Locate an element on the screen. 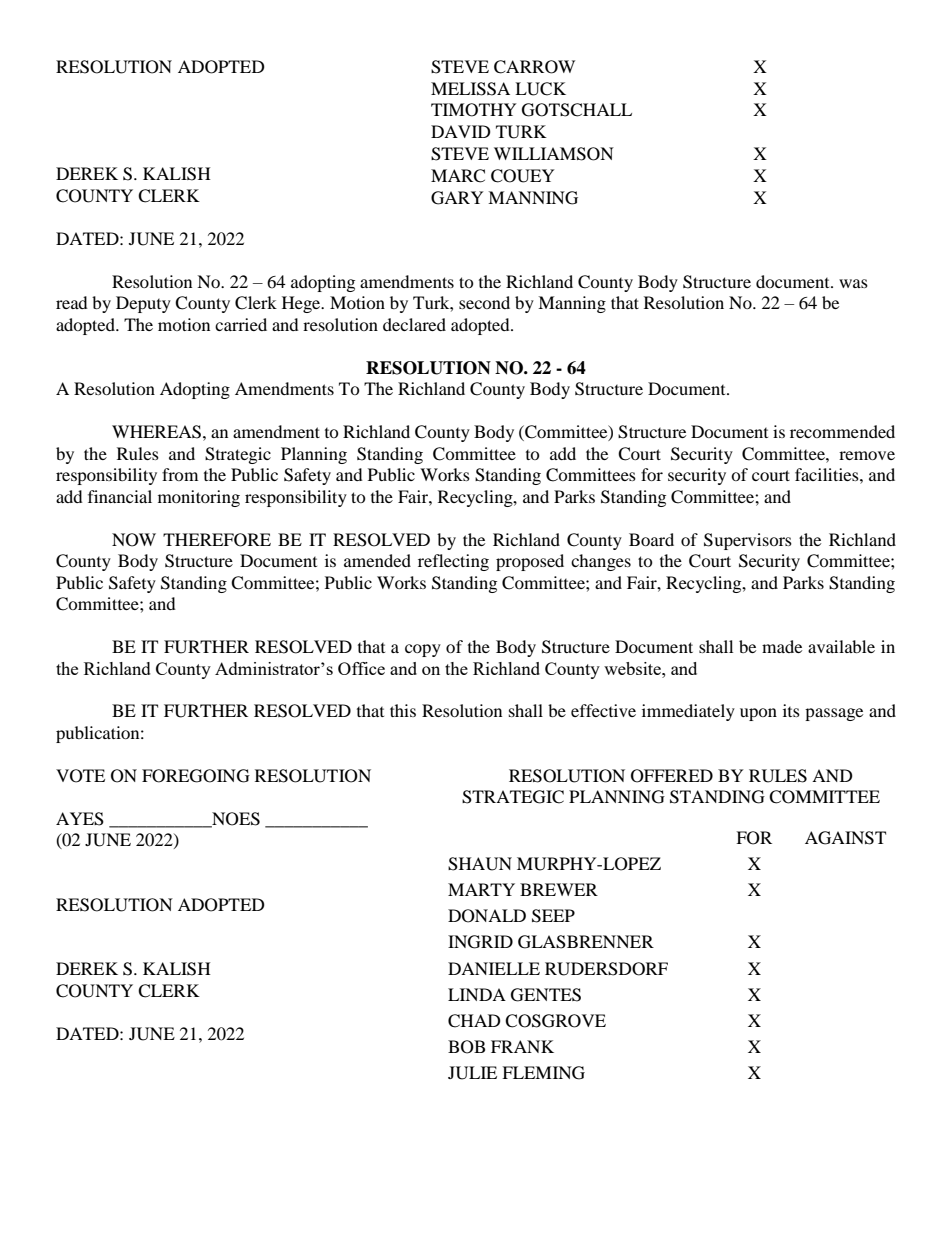 The width and height of the screenshot is (952, 1233). second is located at coordinates (484, 302).
